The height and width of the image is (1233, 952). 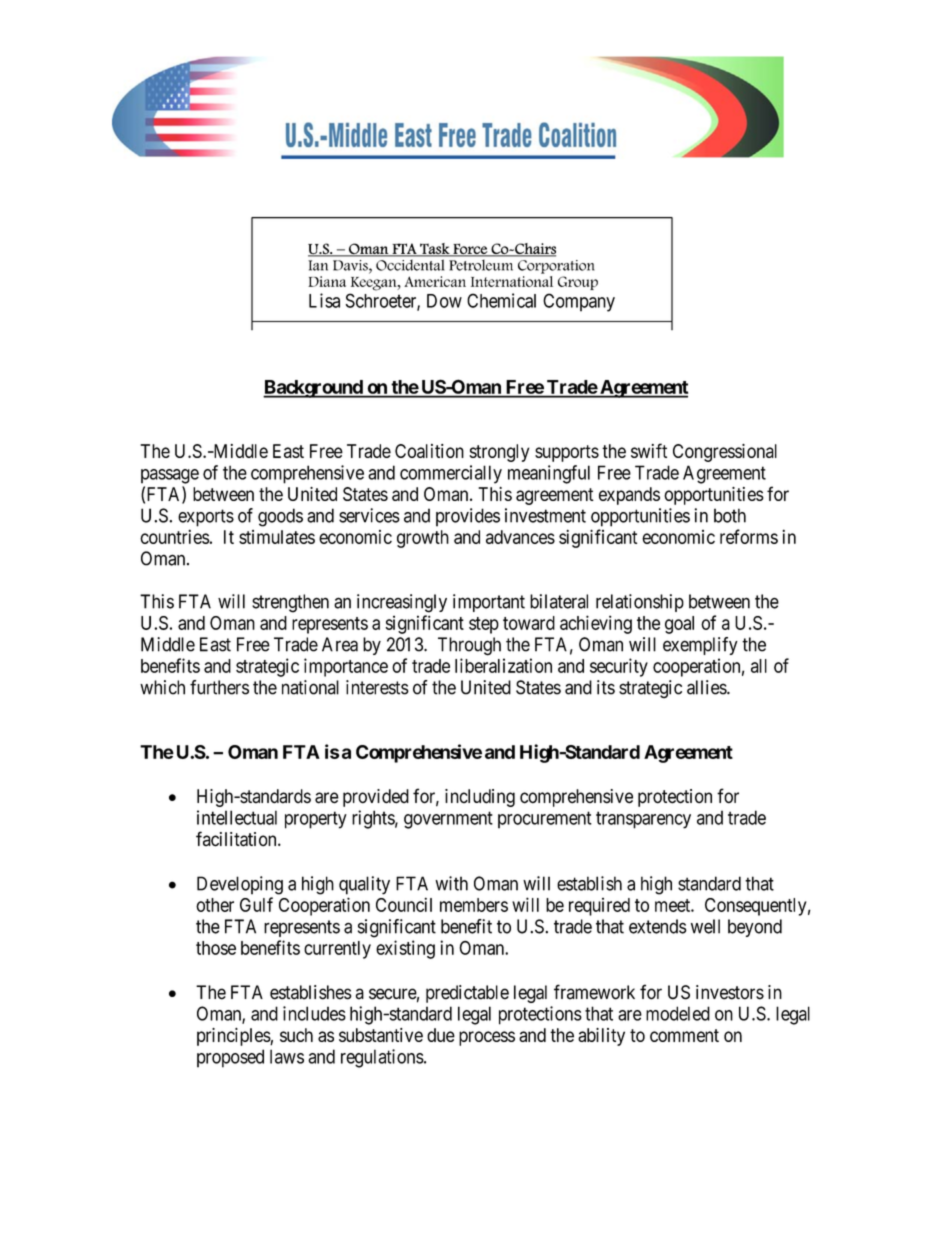 I want to click on Through, so click(x=469, y=646).
